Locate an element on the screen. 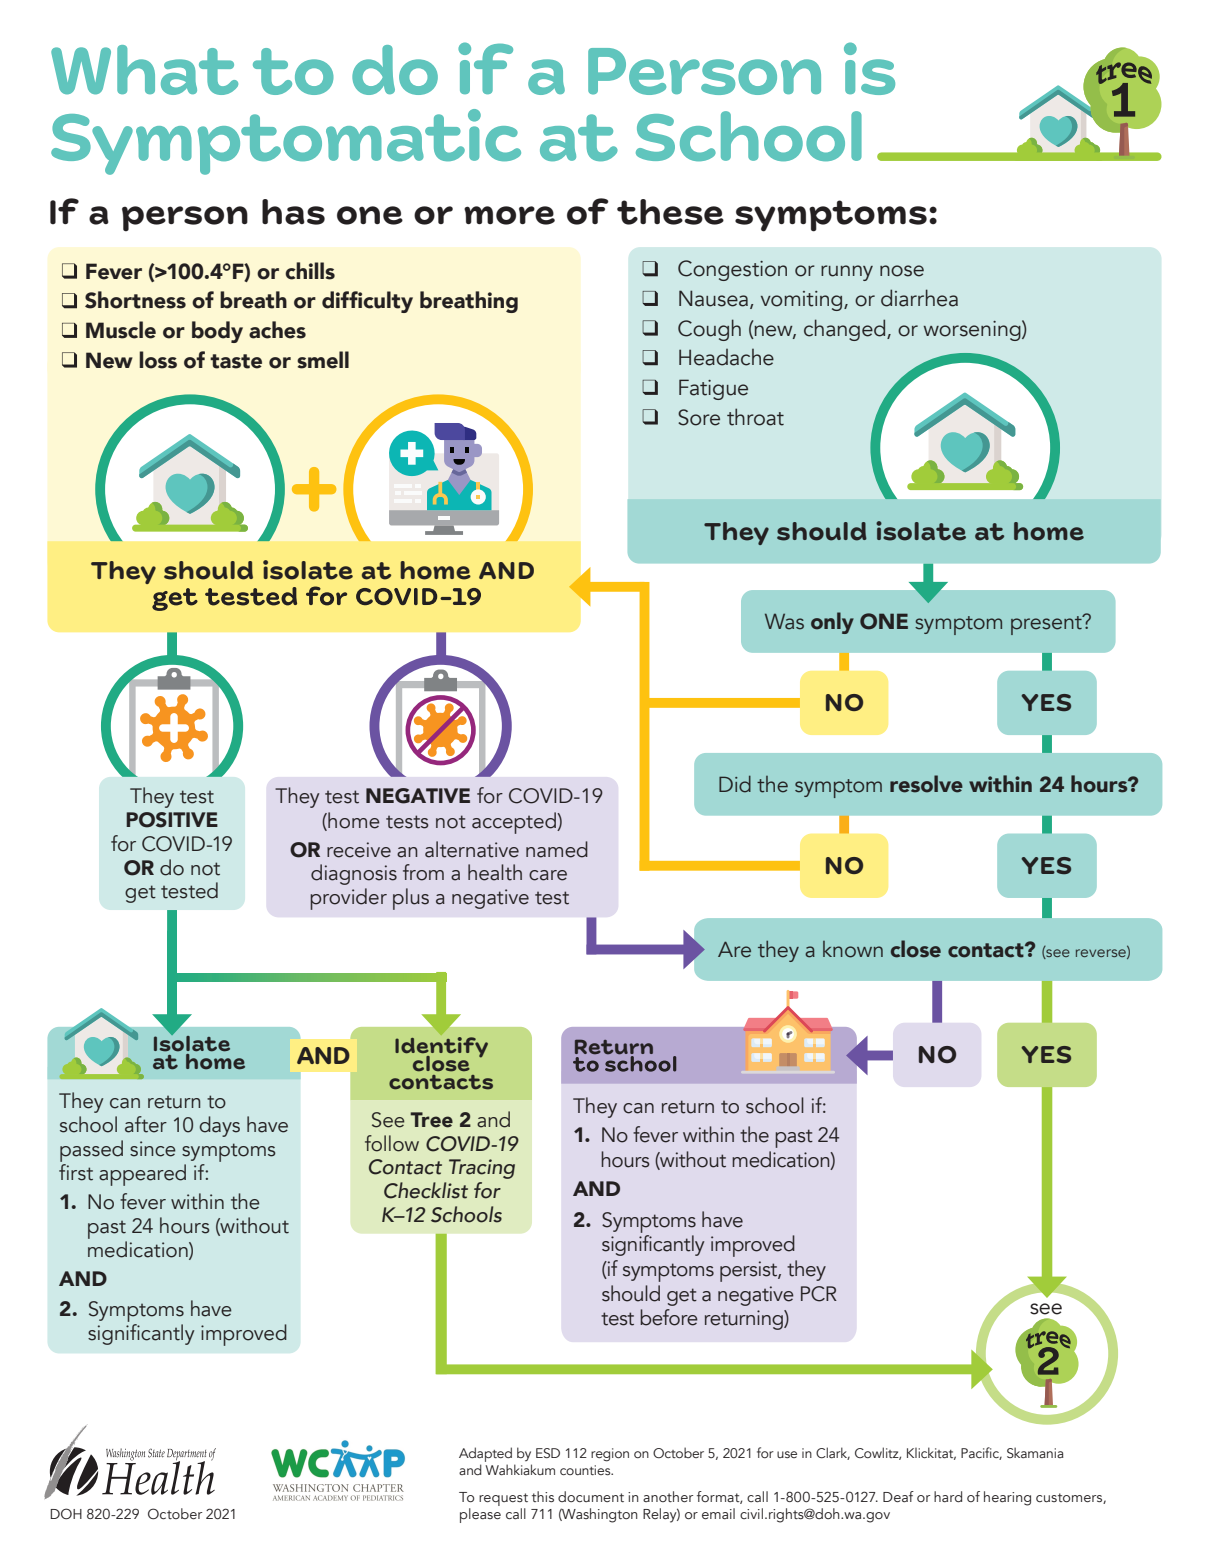 The width and height of the screenshot is (1209, 1565). What is located at coordinates (144, 70).
